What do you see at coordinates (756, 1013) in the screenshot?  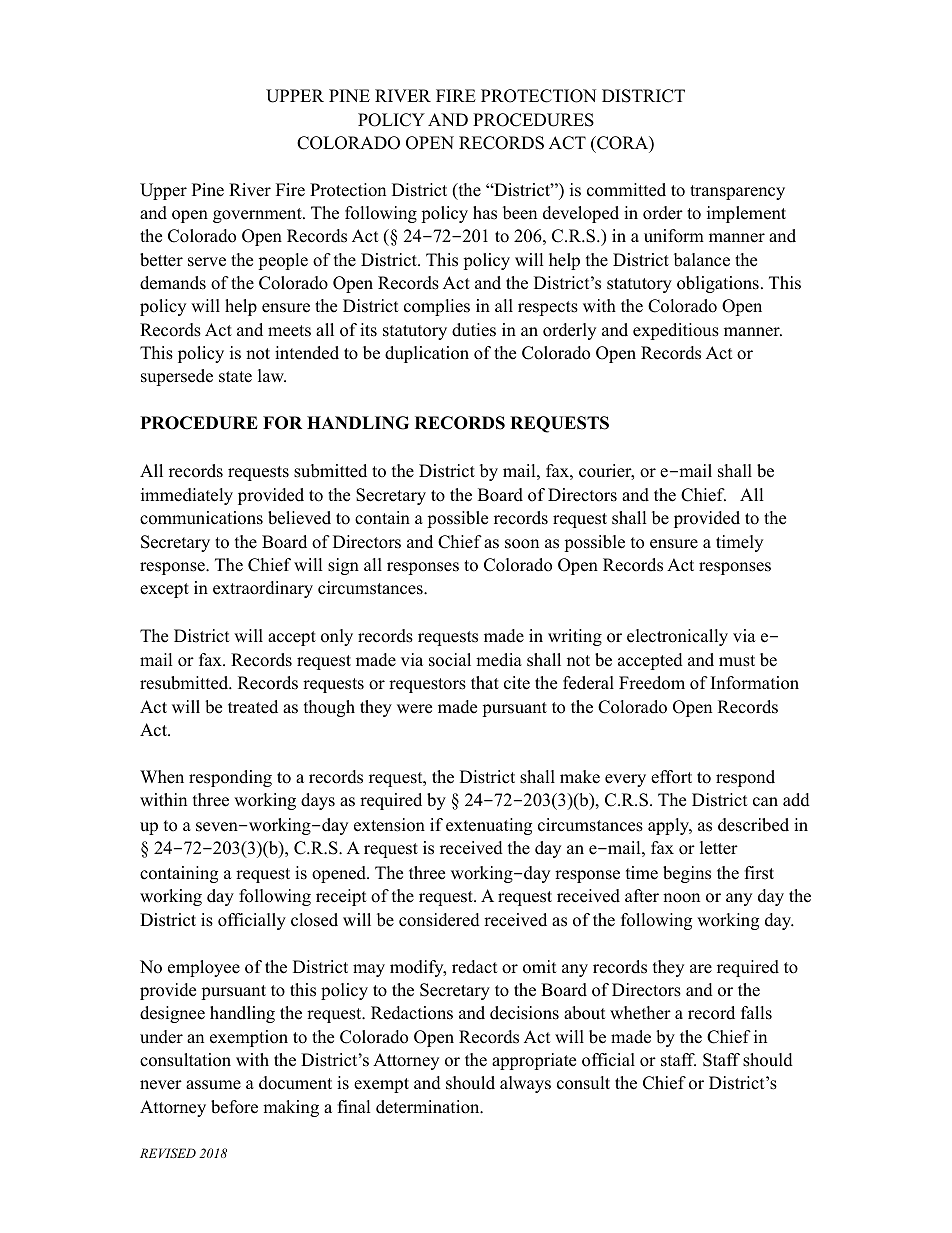 I see `falls` at bounding box center [756, 1013].
